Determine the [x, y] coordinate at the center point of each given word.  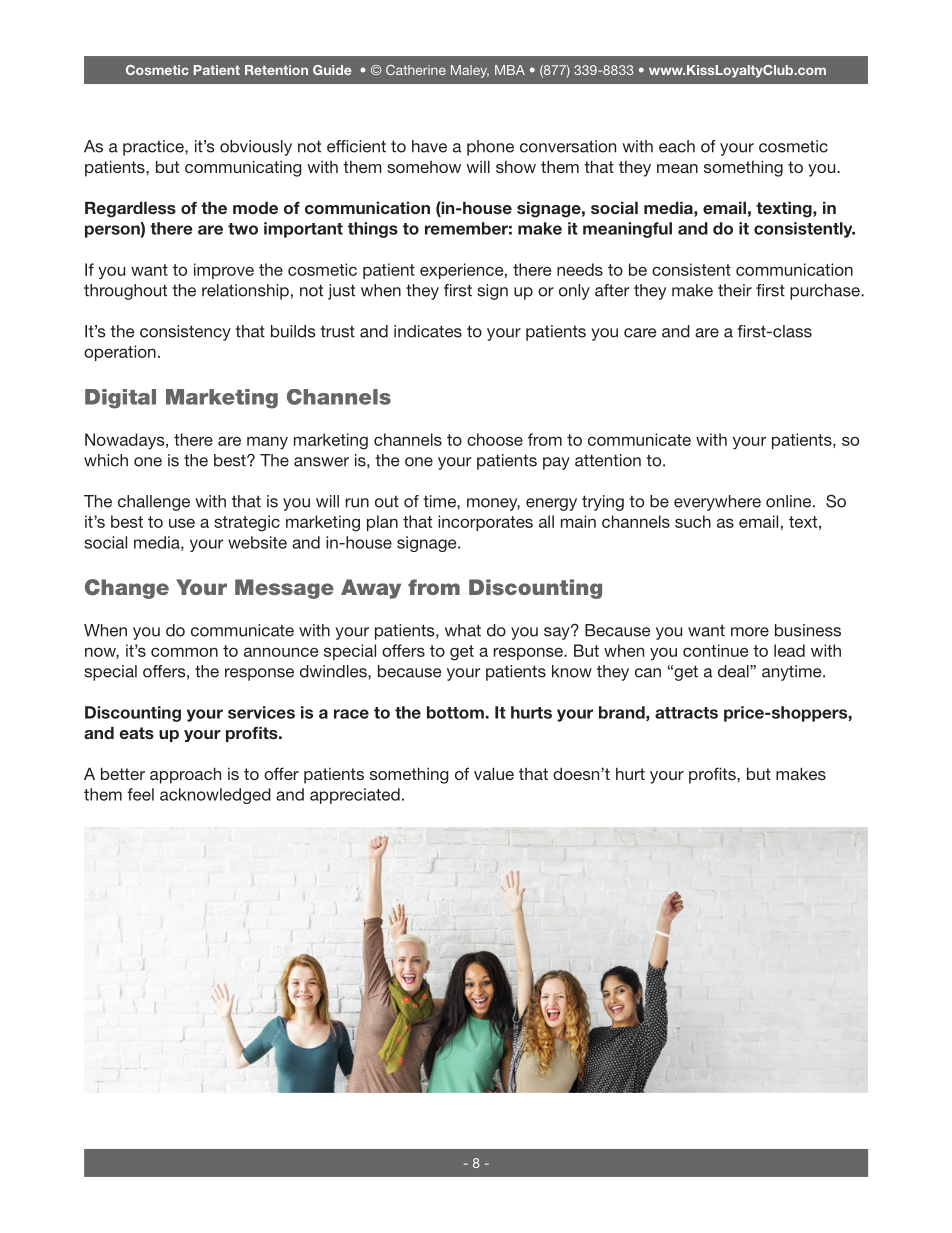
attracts [686, 713]
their [735, 290]
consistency [185, 333]
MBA [510, 70]
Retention [276, 70]
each [677, 146]
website [257, 542]
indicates [428, 331]
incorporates [485, 523]
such [693, 521]
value [494, 773]
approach [185, 775]
